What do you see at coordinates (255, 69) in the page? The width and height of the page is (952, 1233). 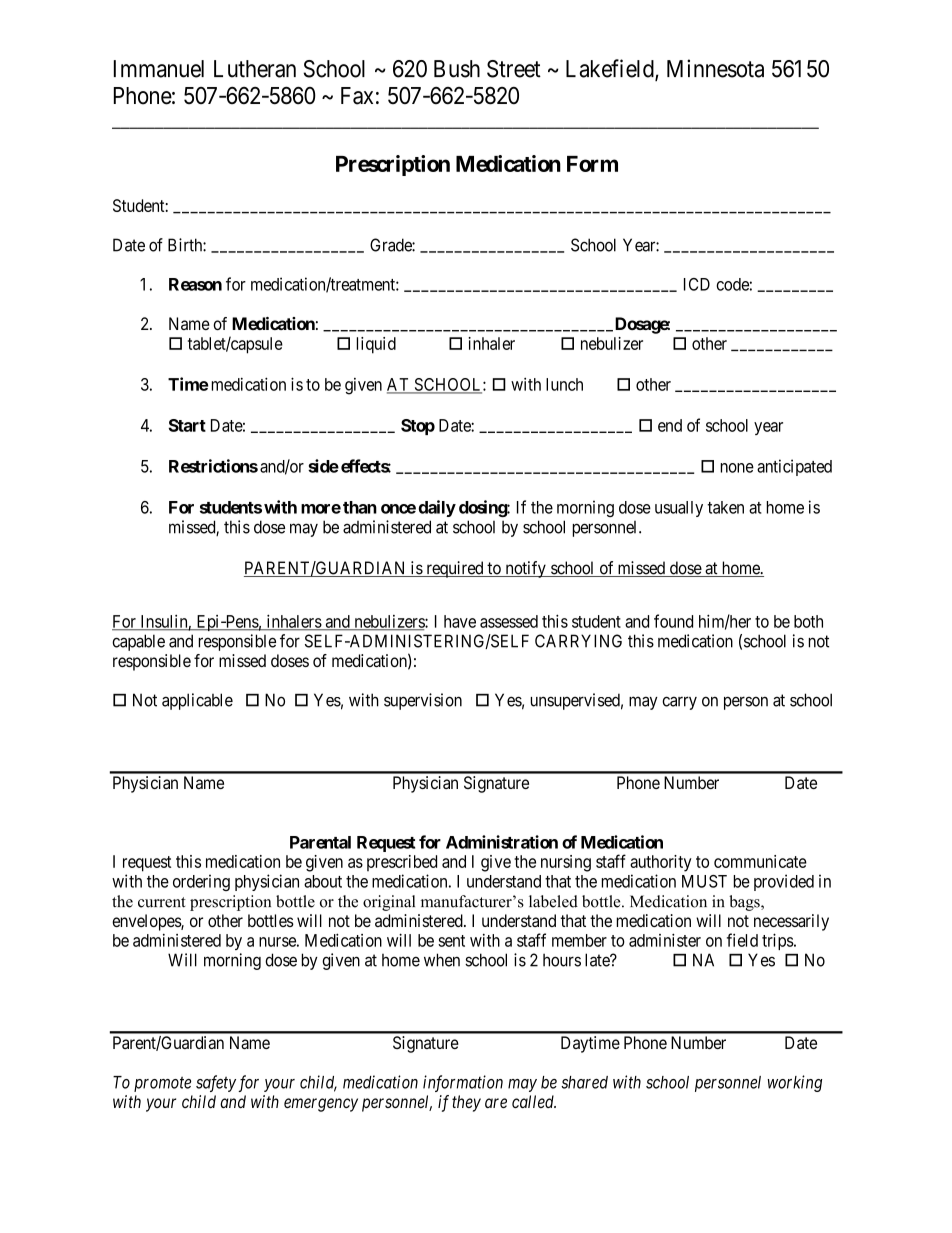 I see `Lutheran` at bounding box center [255, 69].
